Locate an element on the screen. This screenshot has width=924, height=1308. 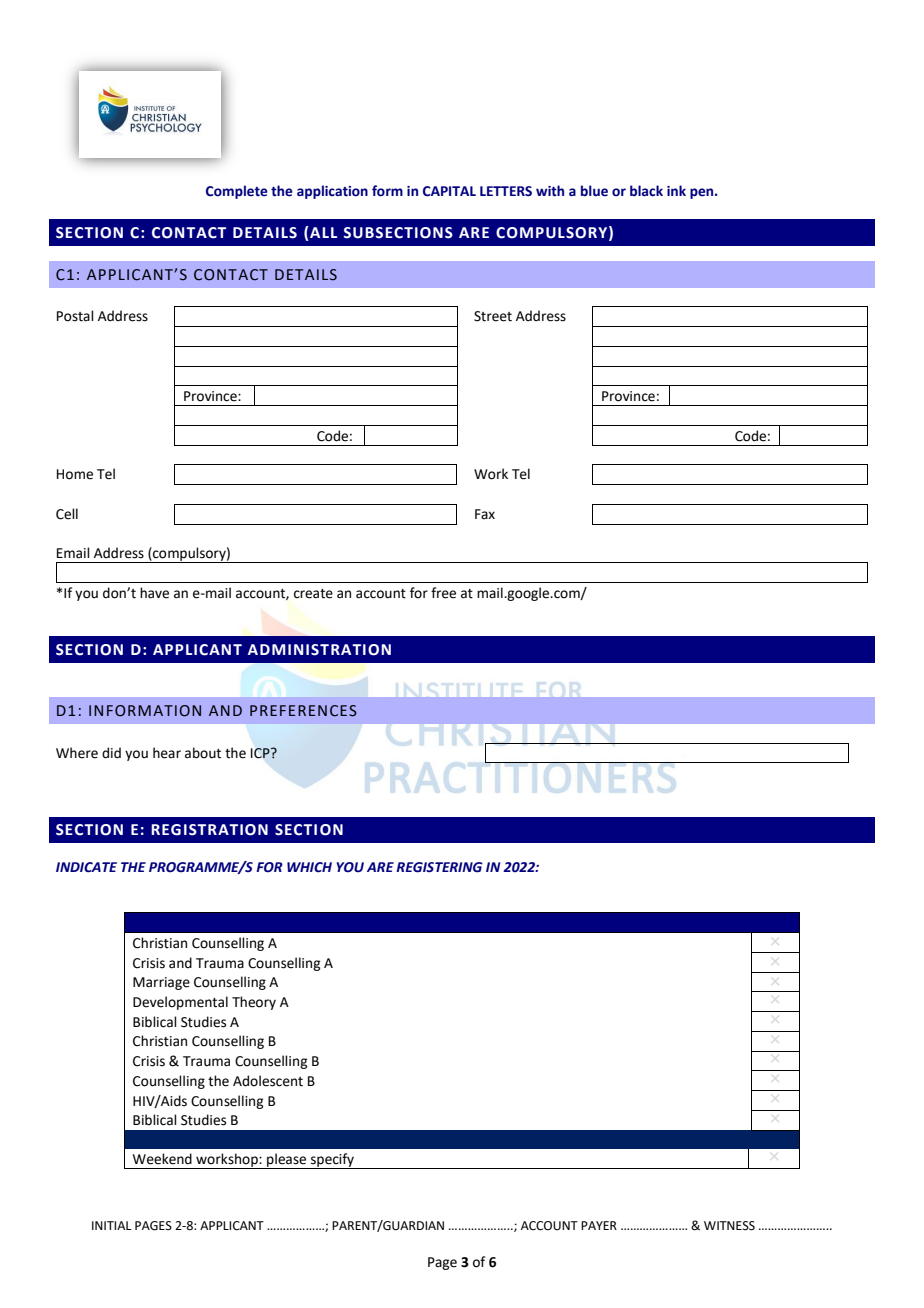
black is located at coordinates (646, 191).
